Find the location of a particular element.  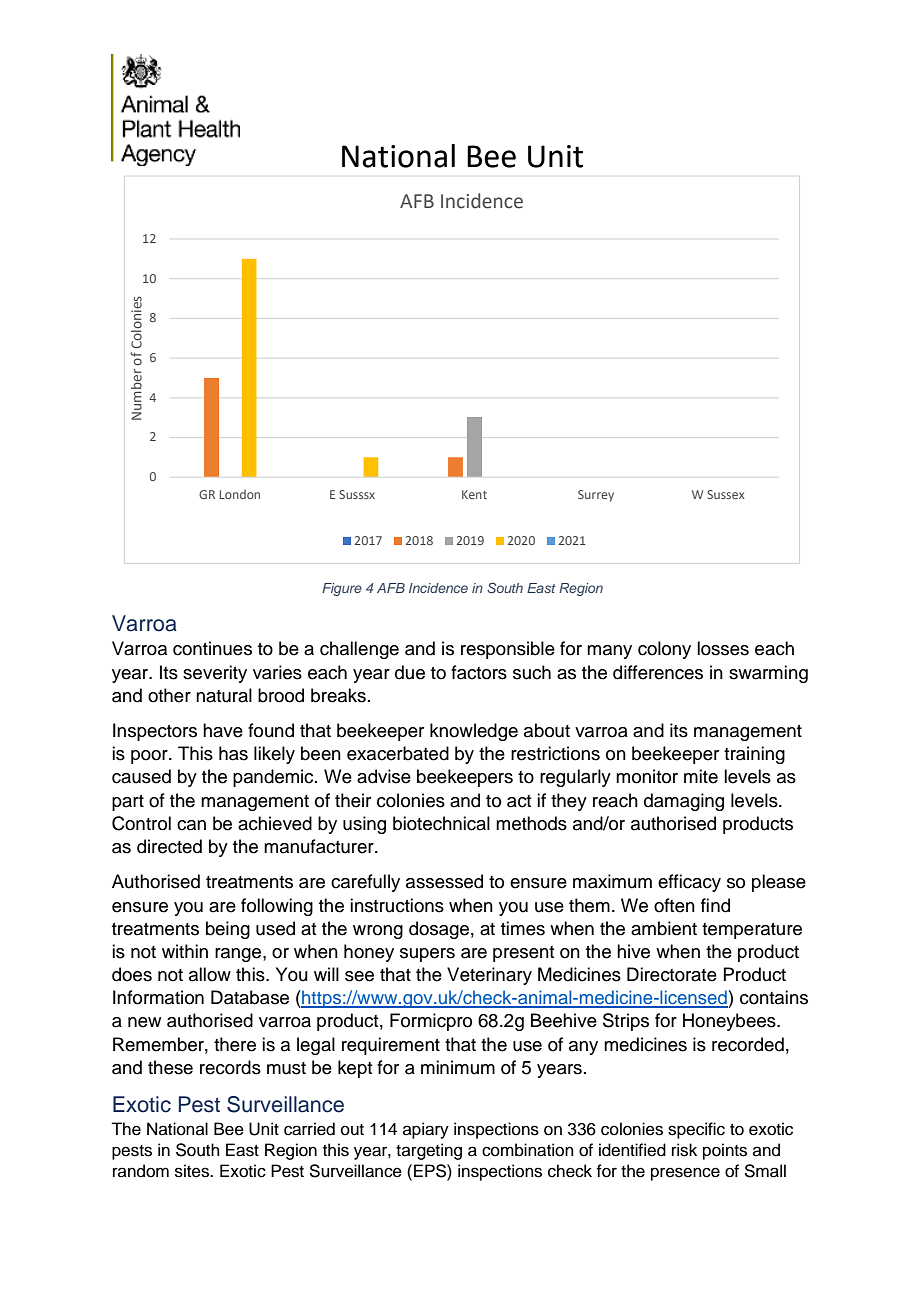

Sussex is located at coordinates (726, 494).
